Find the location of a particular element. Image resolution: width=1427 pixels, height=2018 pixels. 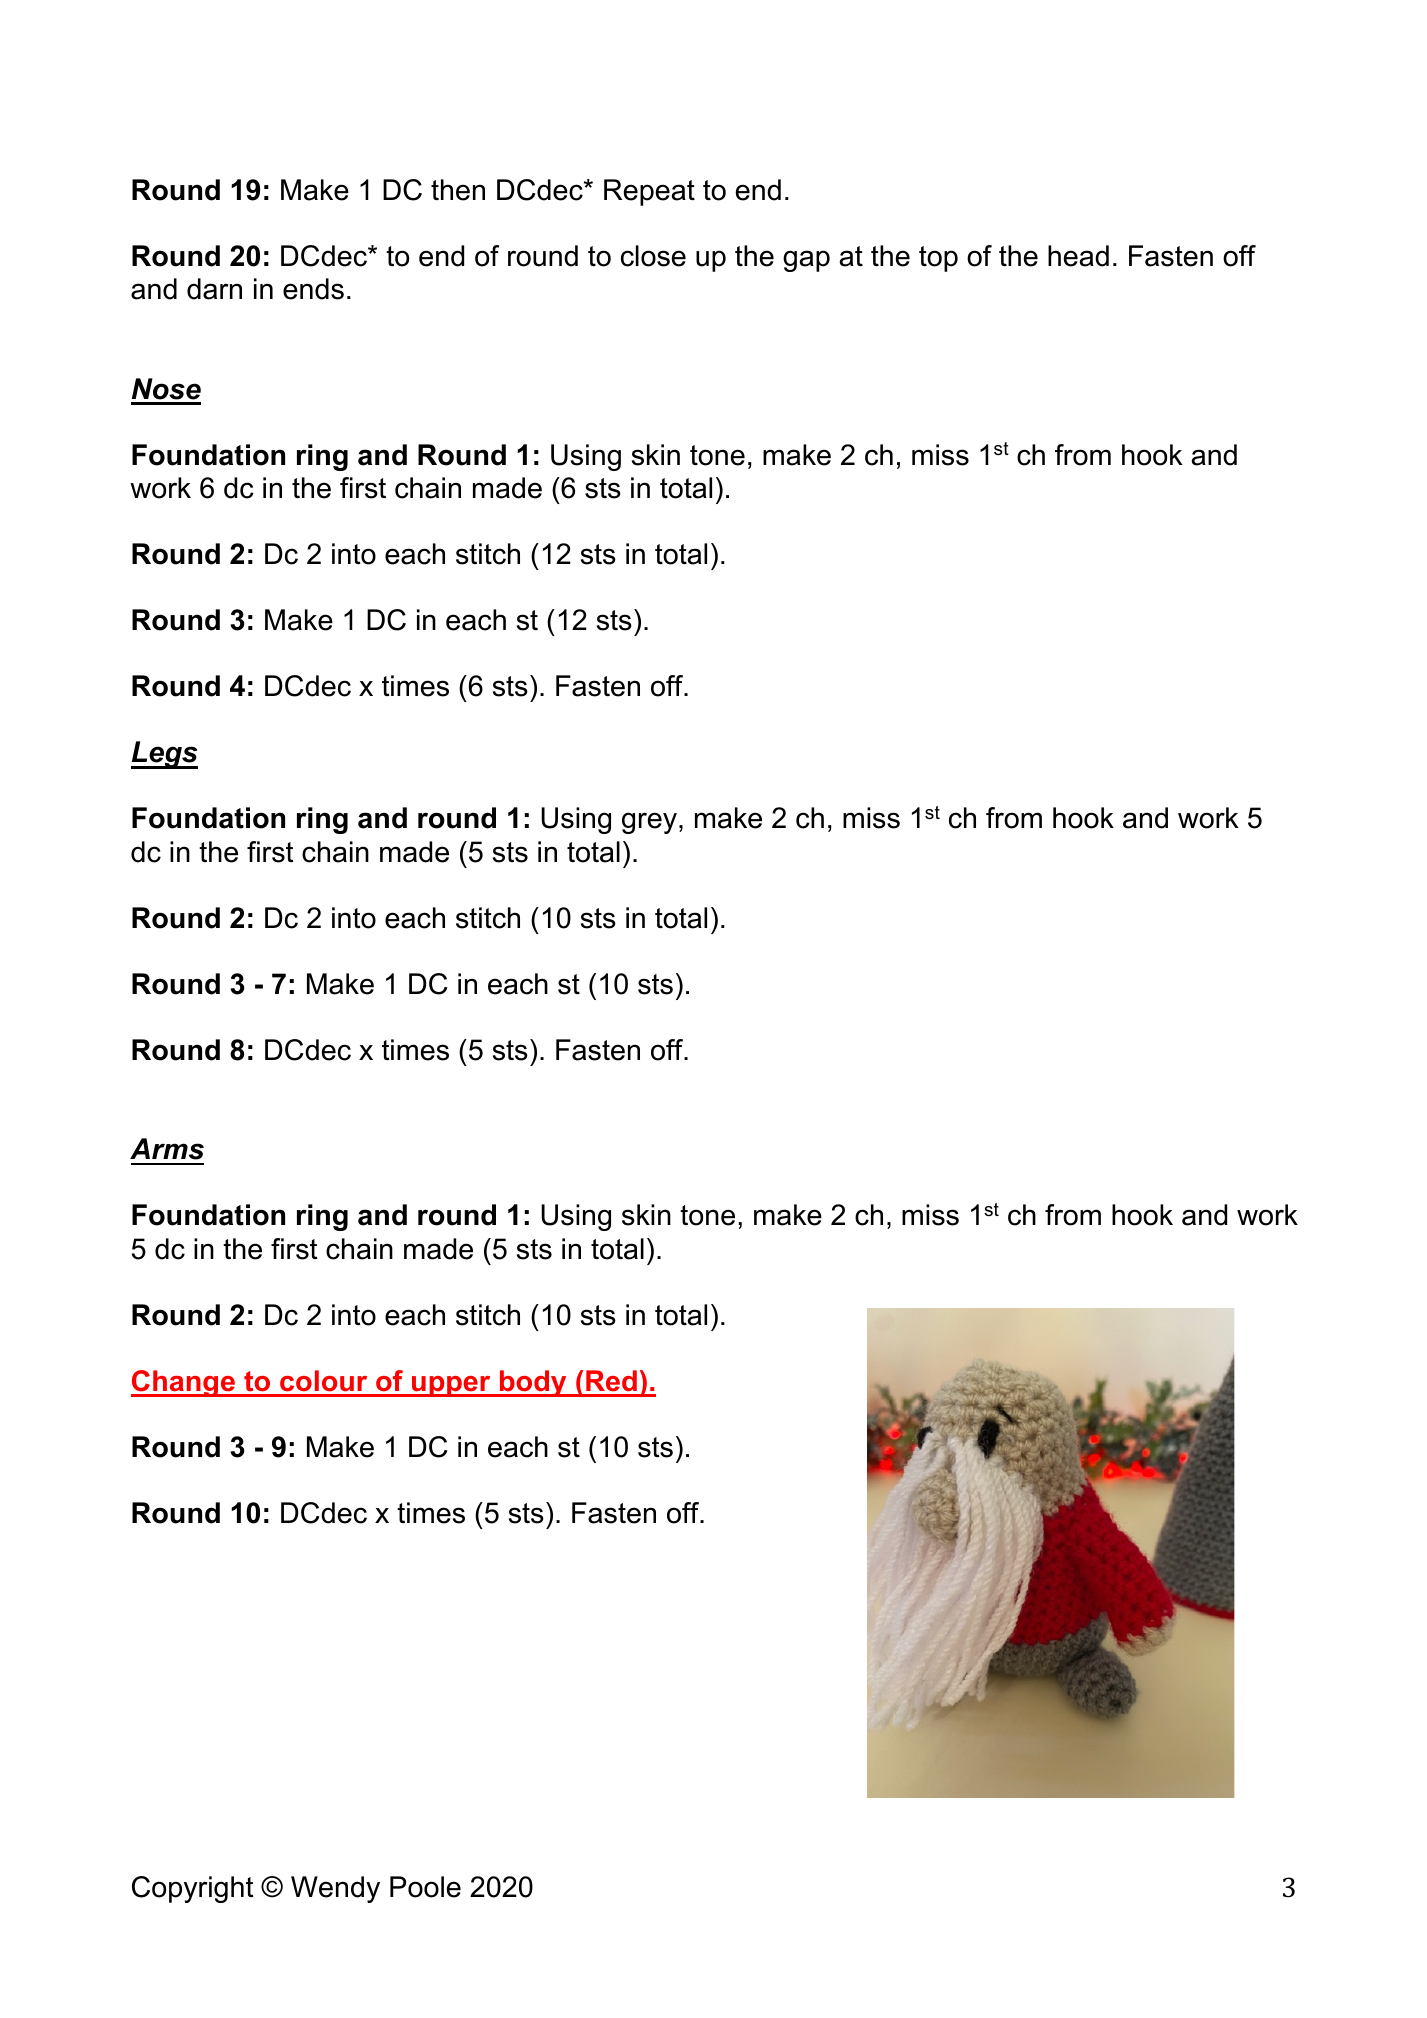

Legs is located at coordinates (164, 755).
